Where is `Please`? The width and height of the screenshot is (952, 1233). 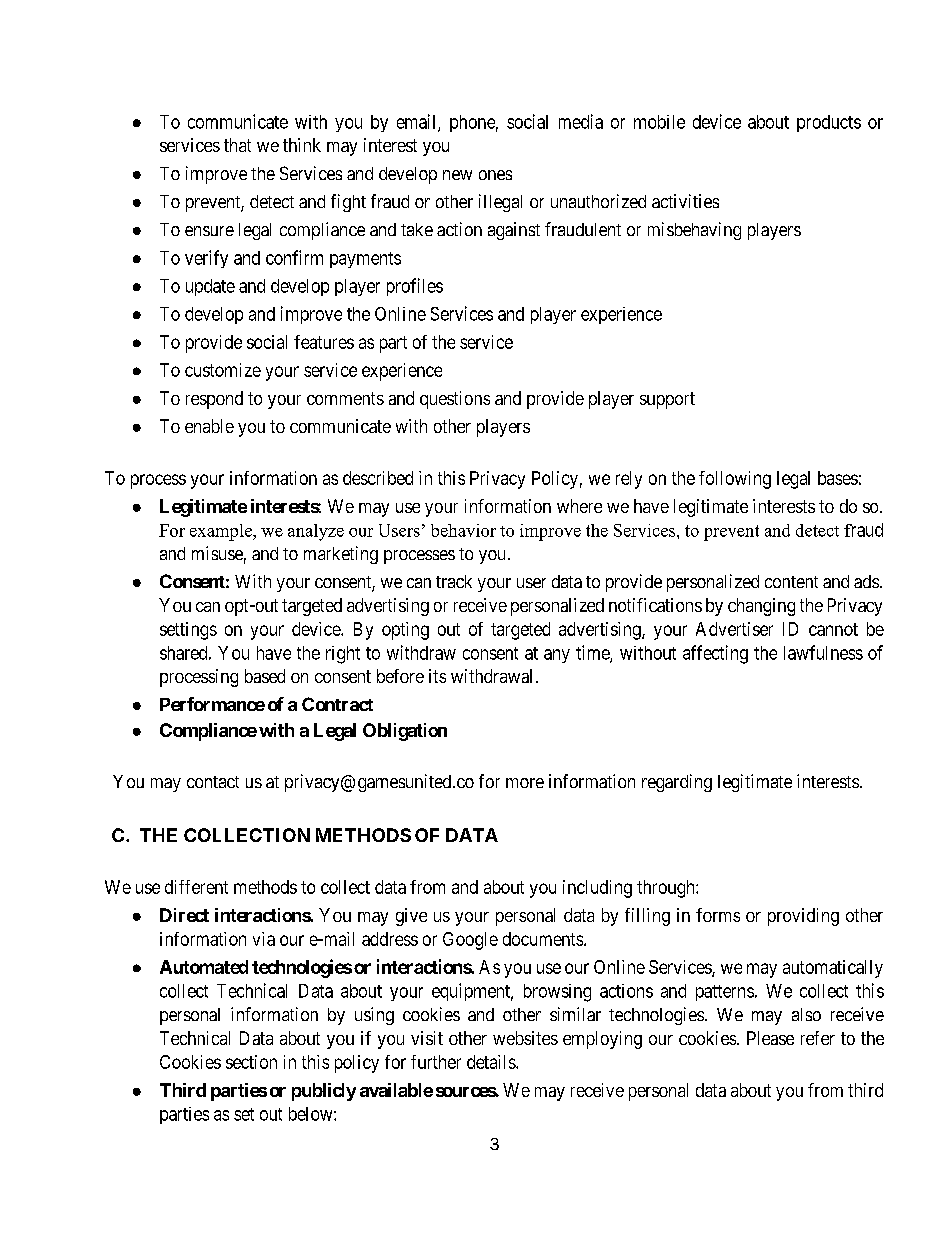 Please is located at coordinates (770, 1038).
